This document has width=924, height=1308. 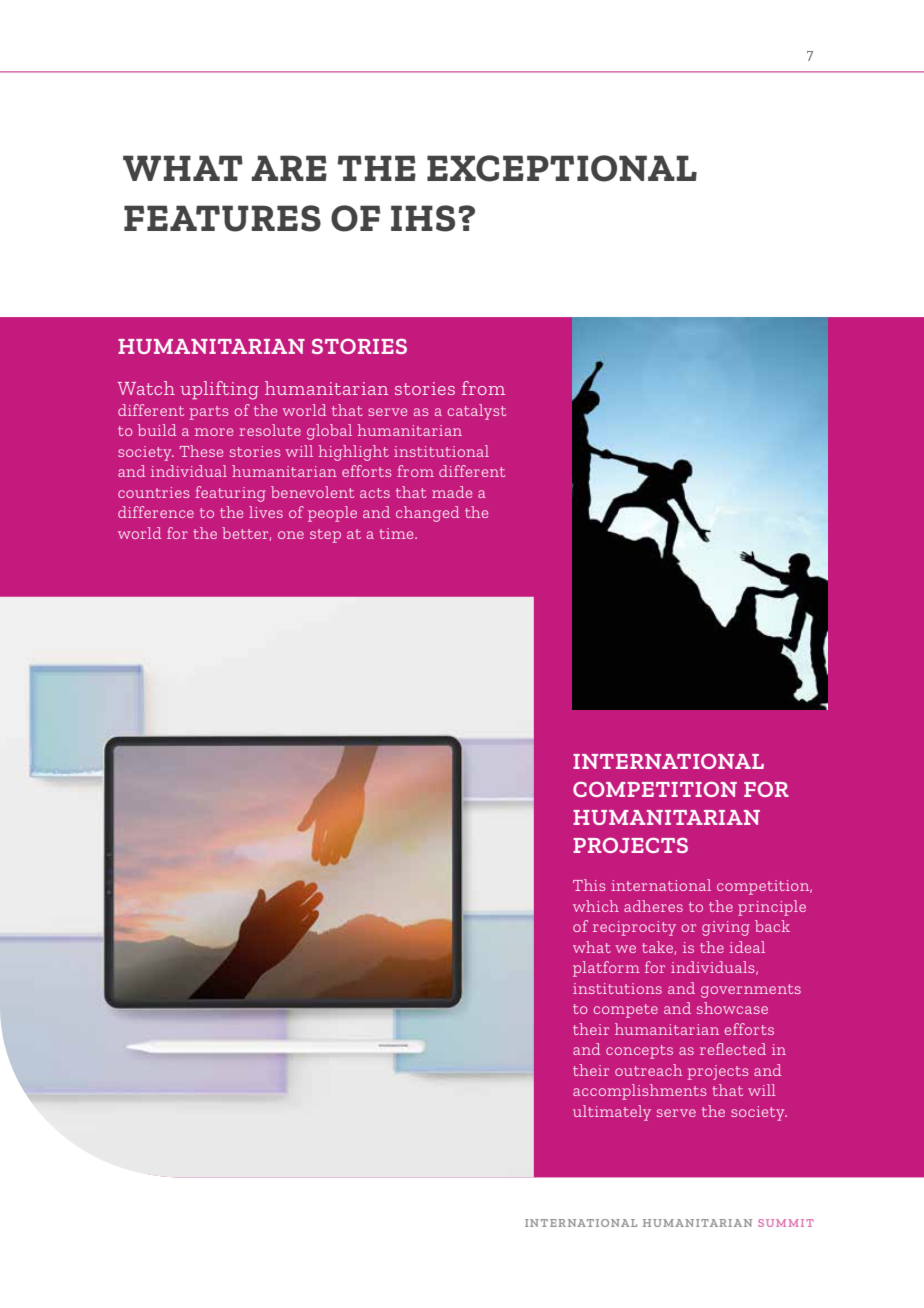 What do you see at coordinates (452, 492) in the document?
I see `made` at bounding box center [452, 492].
